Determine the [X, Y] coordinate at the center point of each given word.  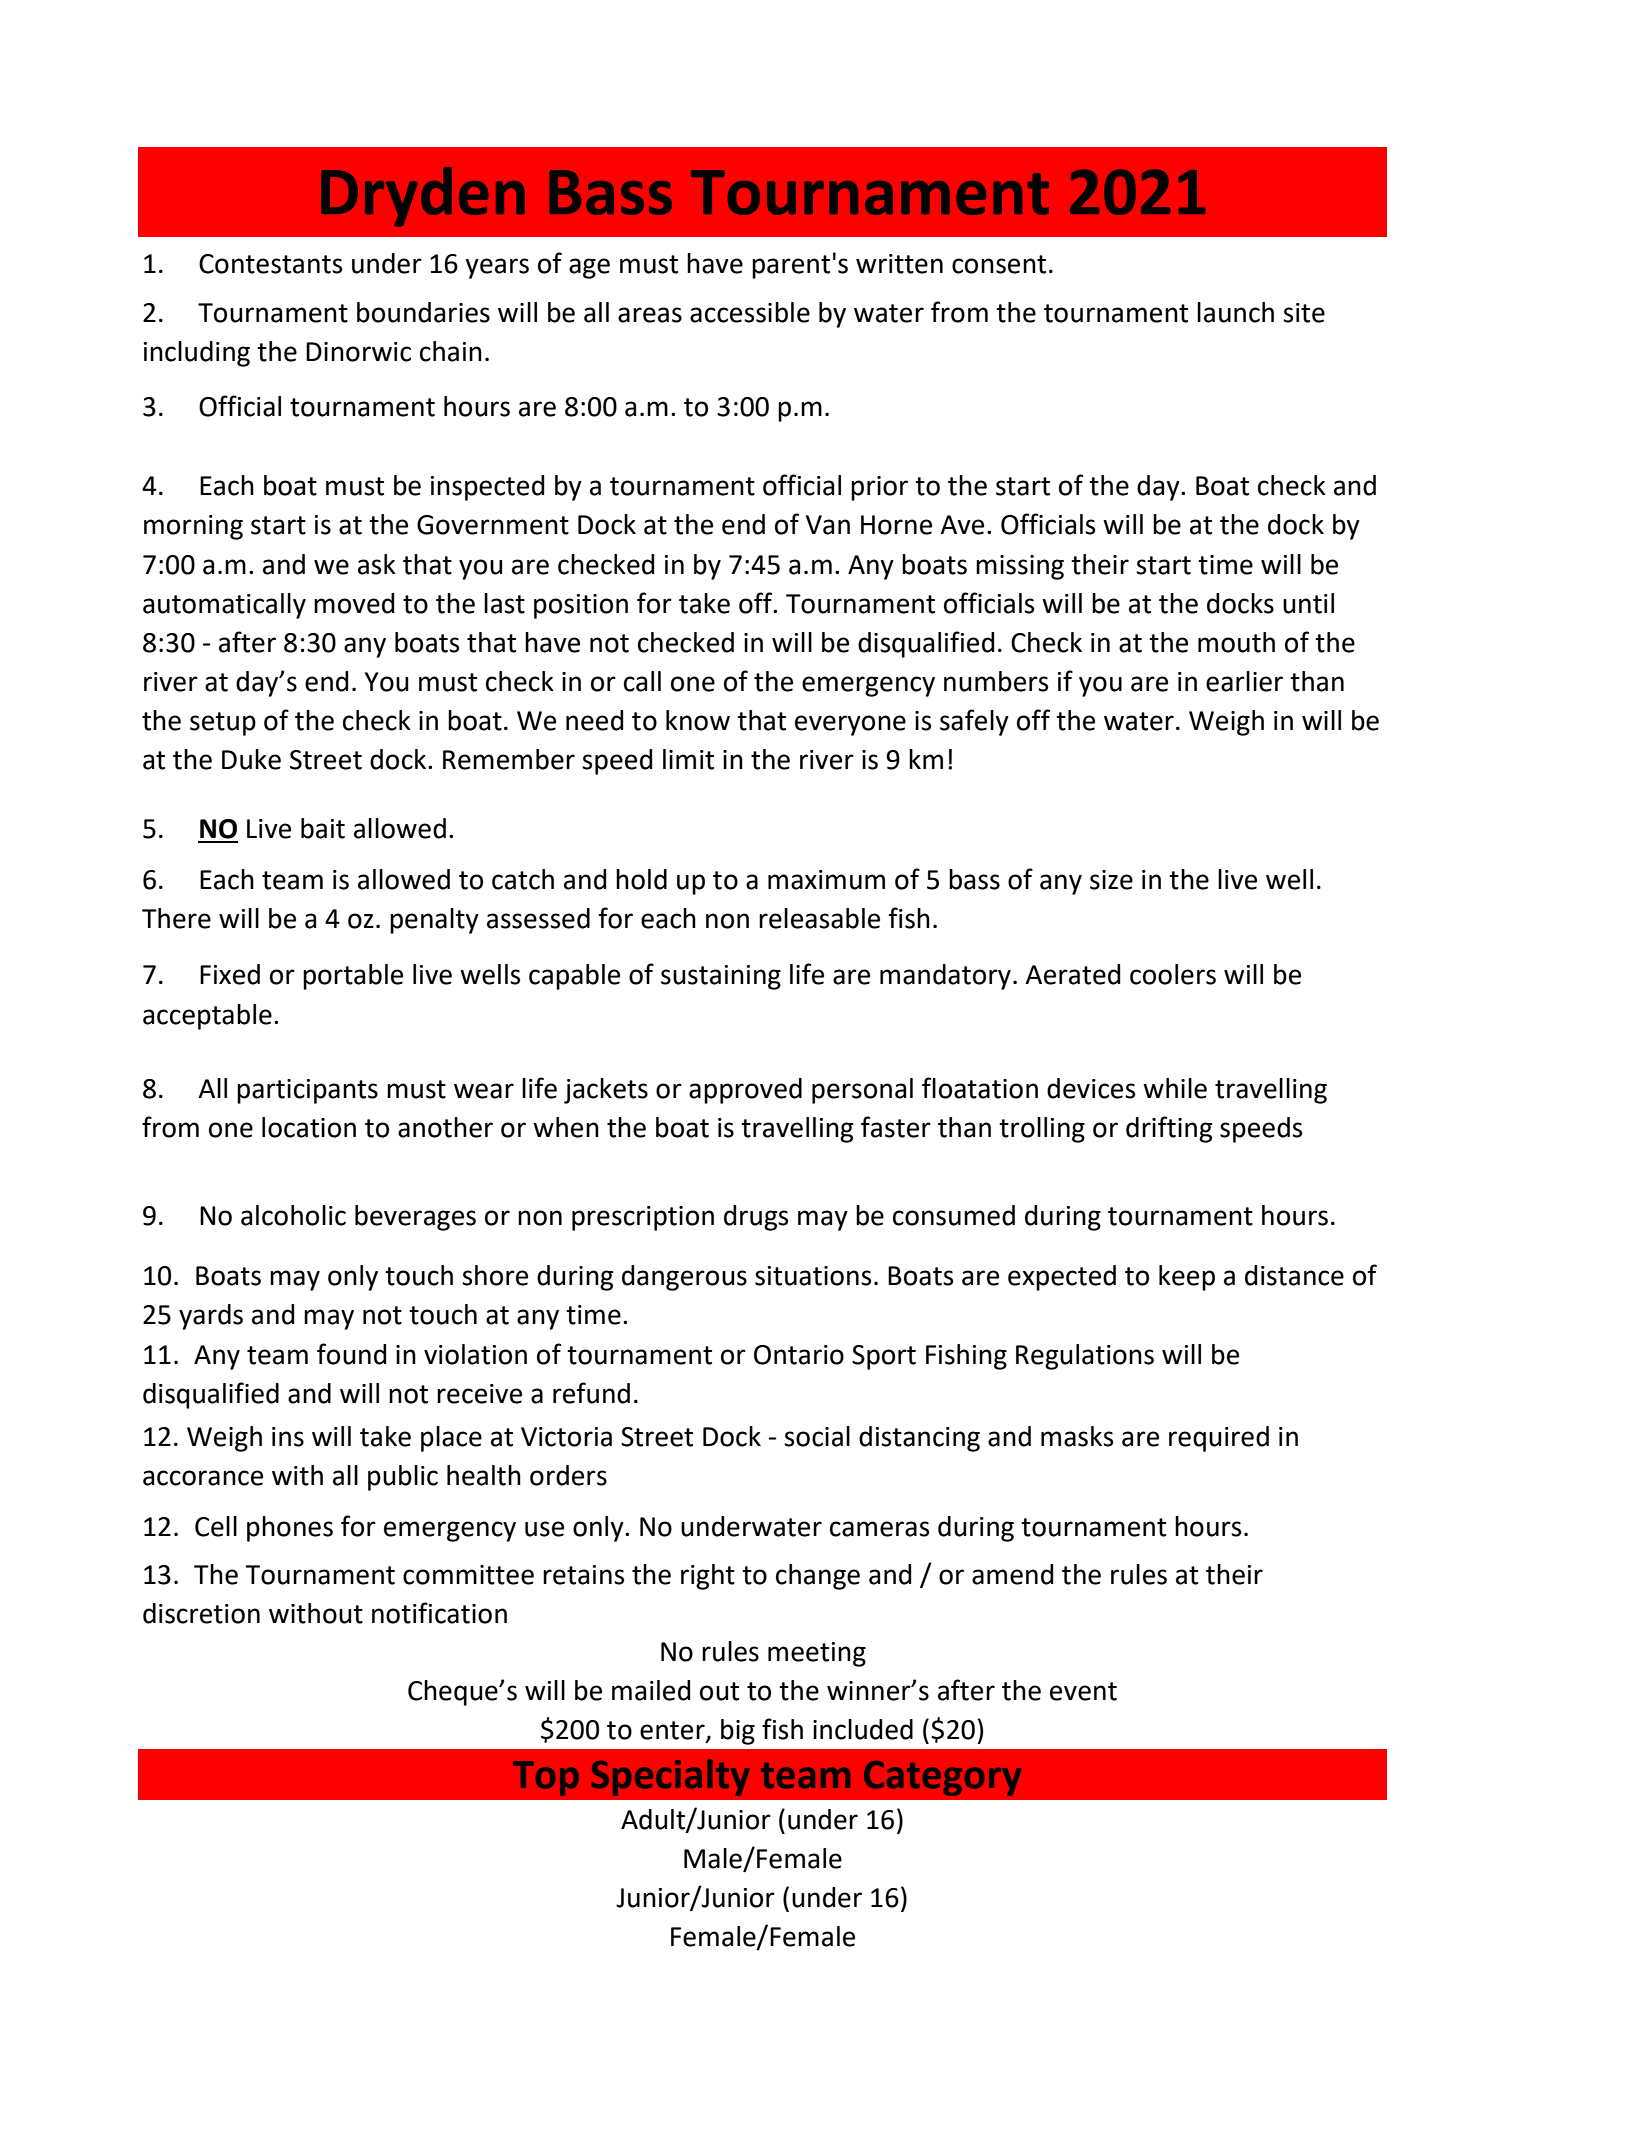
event [1083, 1691]
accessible [750, 312]
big [738, 1732]
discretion [201, 1613]
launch [1235, 312]
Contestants [270, 264]
